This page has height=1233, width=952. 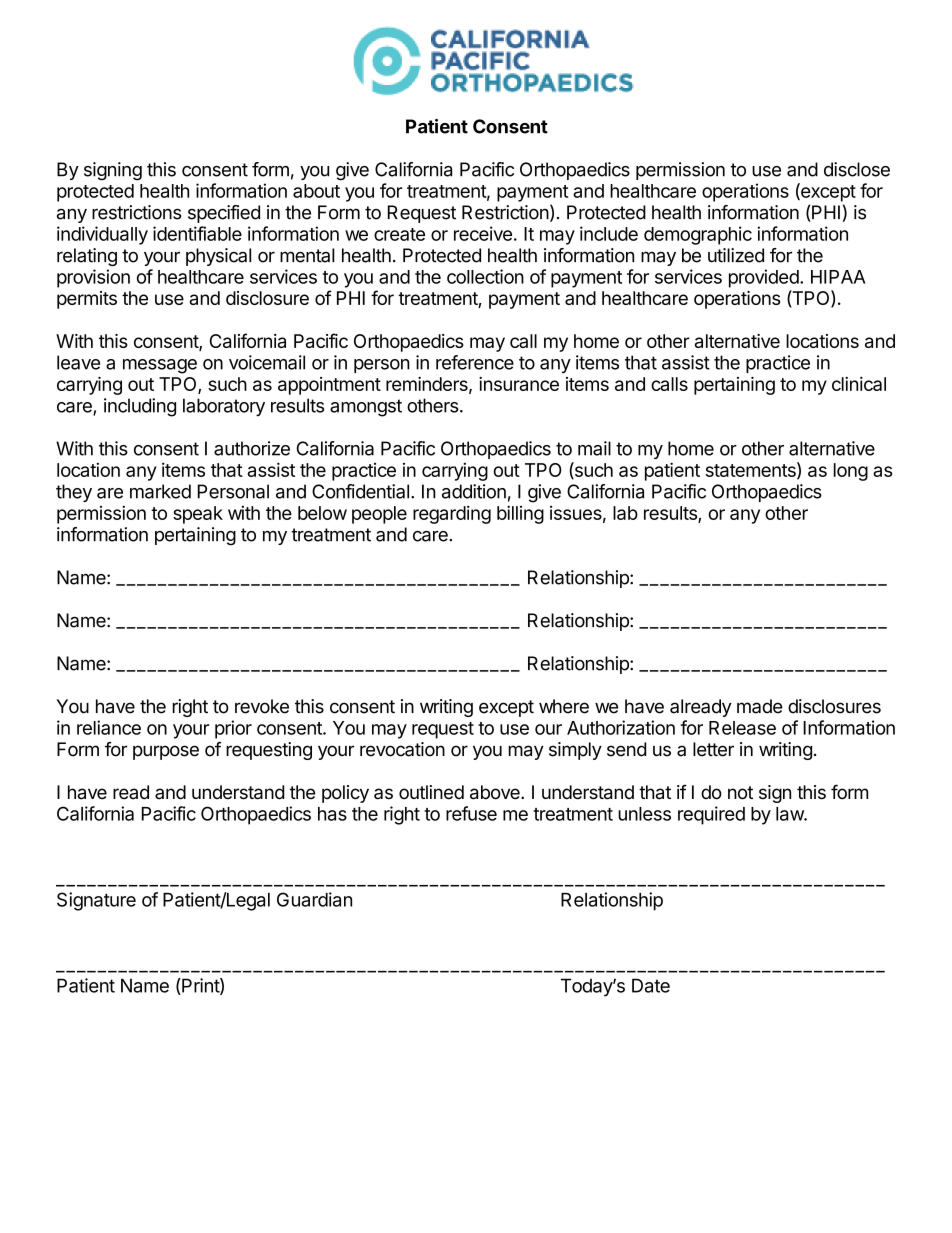 I want to click on specified, so click(x=224, y=214).
